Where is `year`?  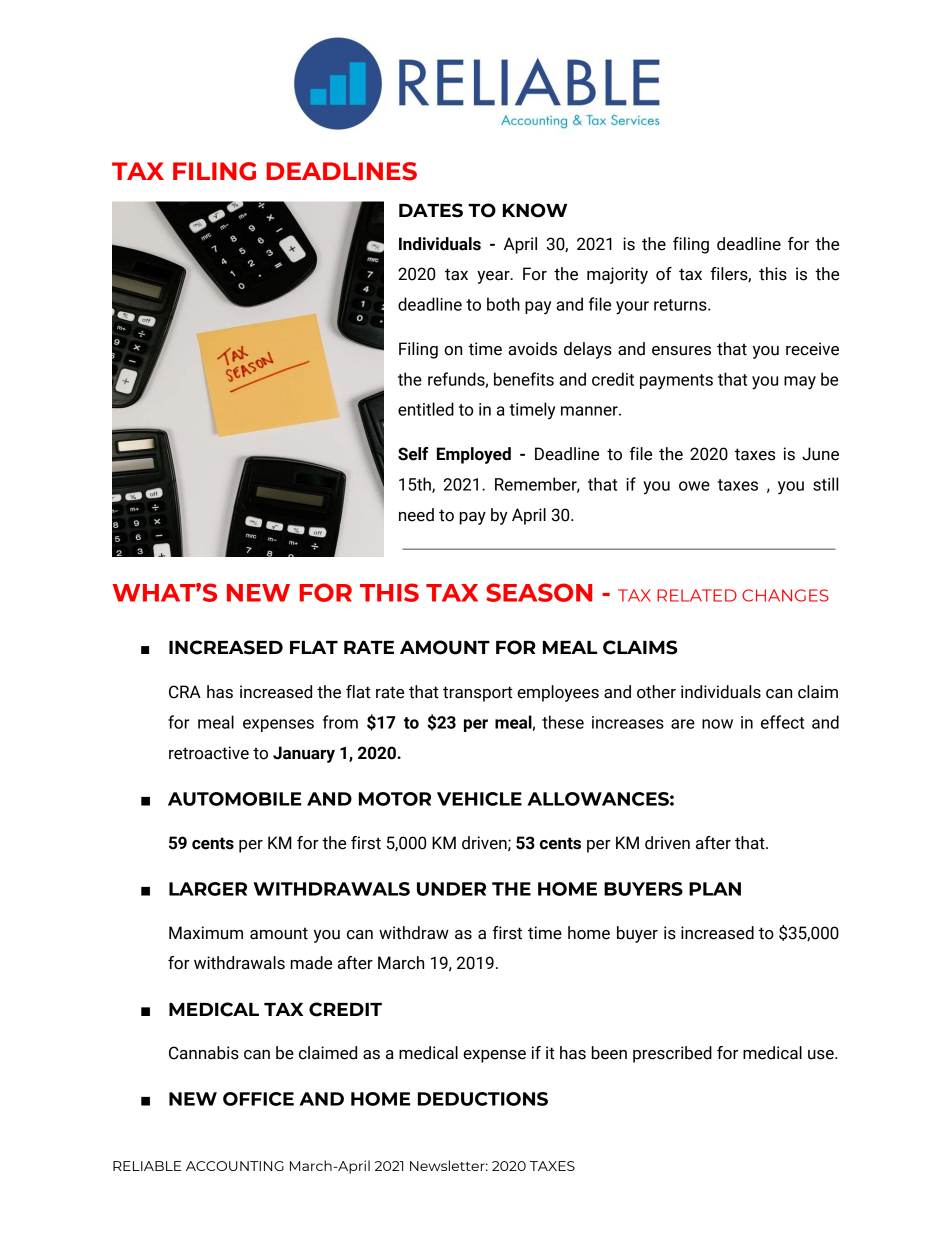 year is located at coordinates (494, 277).
